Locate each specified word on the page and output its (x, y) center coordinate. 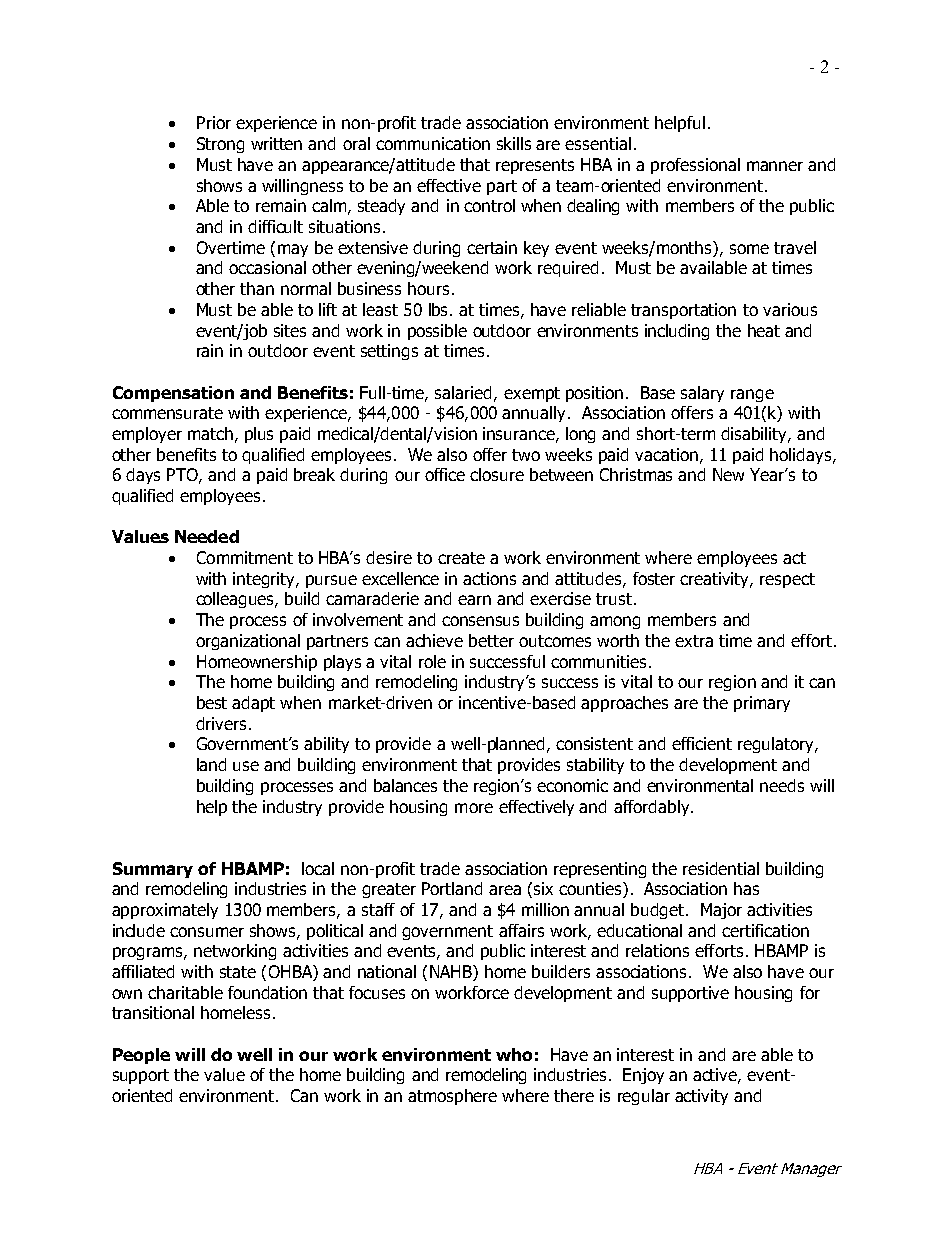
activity (701, 1097)
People (141, 1056)
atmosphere (452, 1097)
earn (474, 600)
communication (433, 143)
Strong (220, 145)
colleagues (236, 600)
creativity (716, 580)
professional (695, 166)
